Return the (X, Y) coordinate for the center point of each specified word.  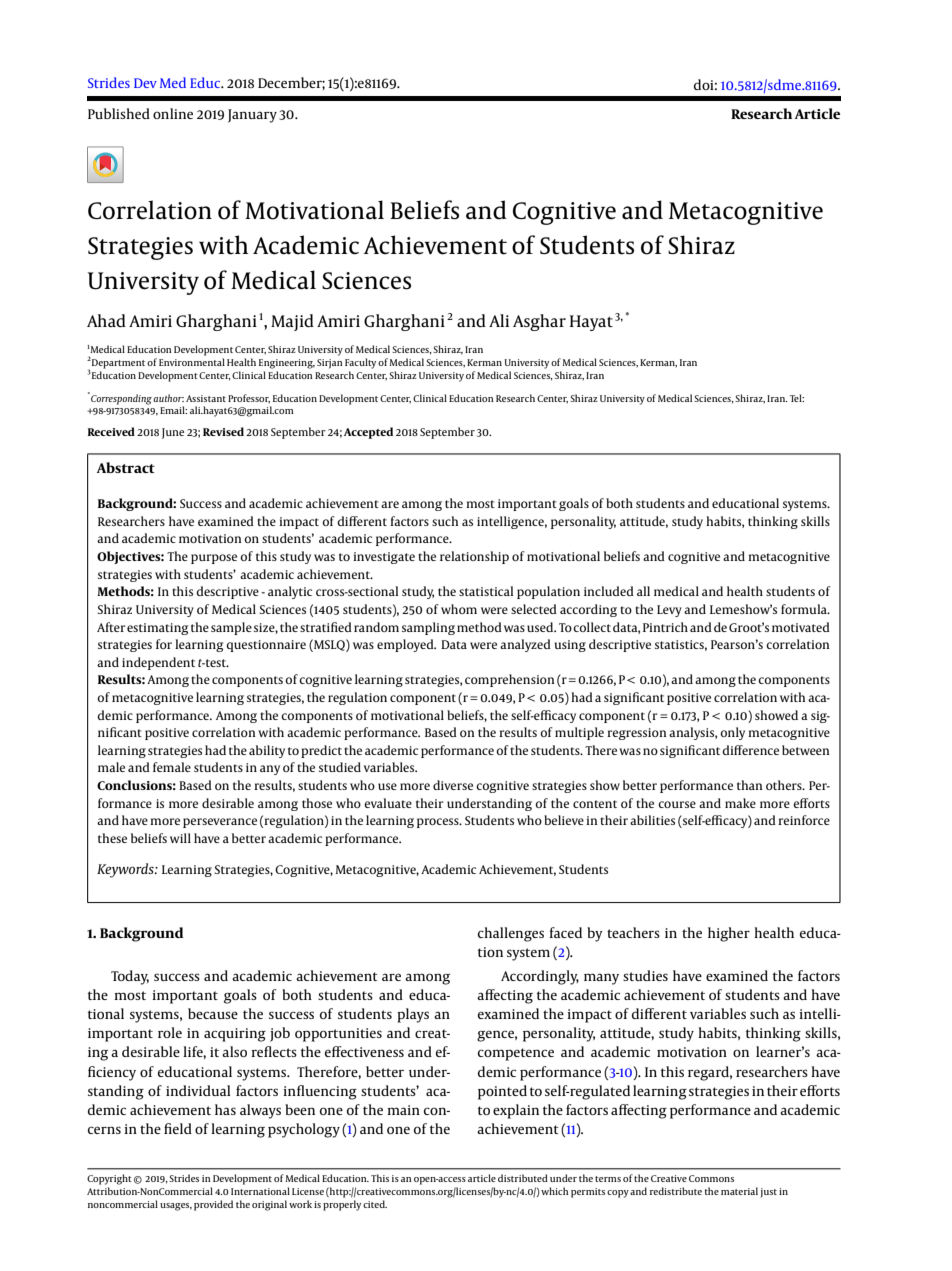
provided (213, 1205)
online (173, 113)
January (252, 116)
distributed (523, 1178)
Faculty (360, 363)
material (739, 1191)
